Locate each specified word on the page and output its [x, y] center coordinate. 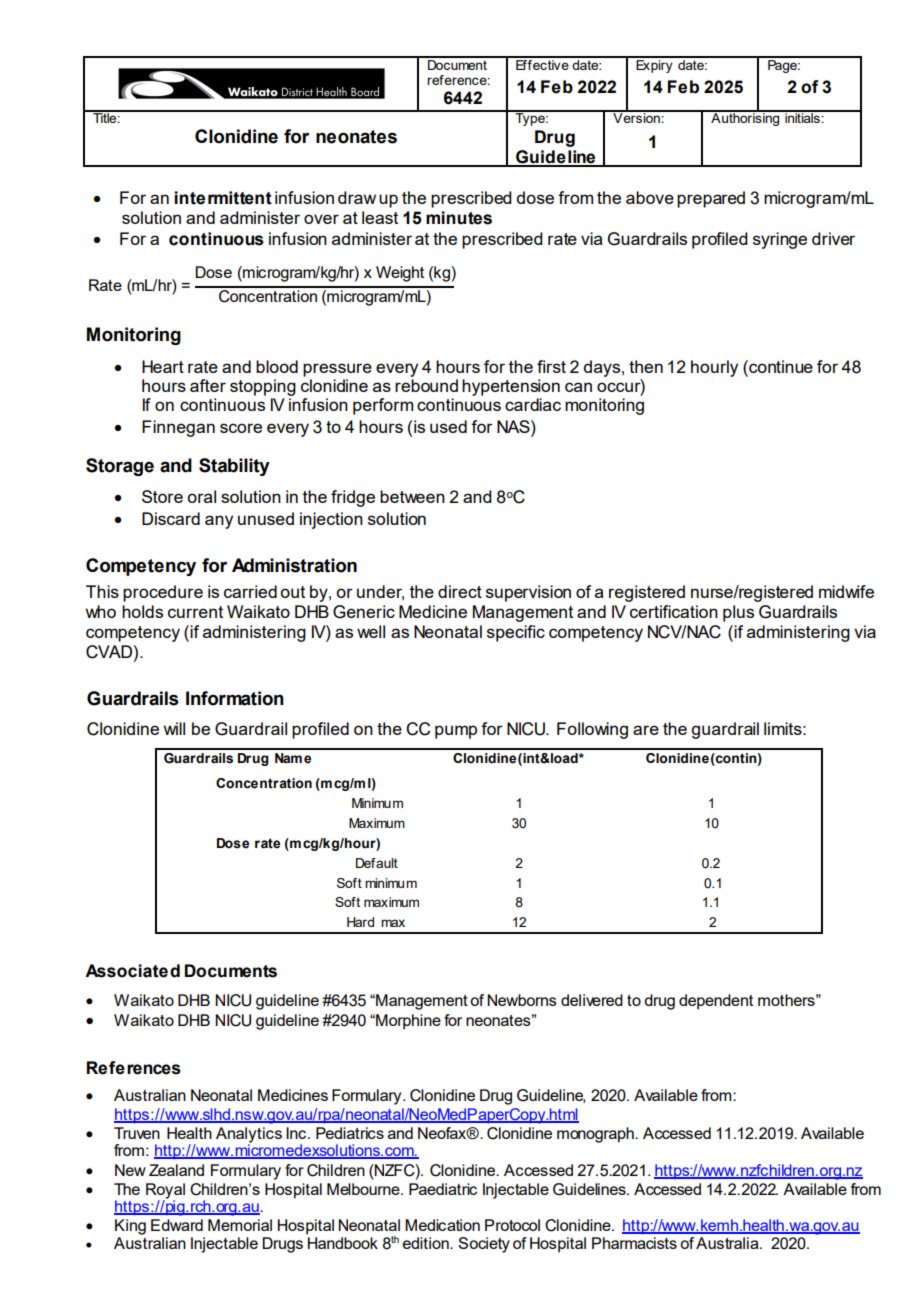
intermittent [223, 198]
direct [460, 591]
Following [592, 730]
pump [456, 732]
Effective [542, 63]
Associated [132, 971]
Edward [177, 1225]
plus [738, 613]
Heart [163, 366]
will [174, 728]
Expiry [654, 65]
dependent [716, 1002]
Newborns [522, 1000]
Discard [171, 518]
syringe [780, 240]
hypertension [511, 387]
